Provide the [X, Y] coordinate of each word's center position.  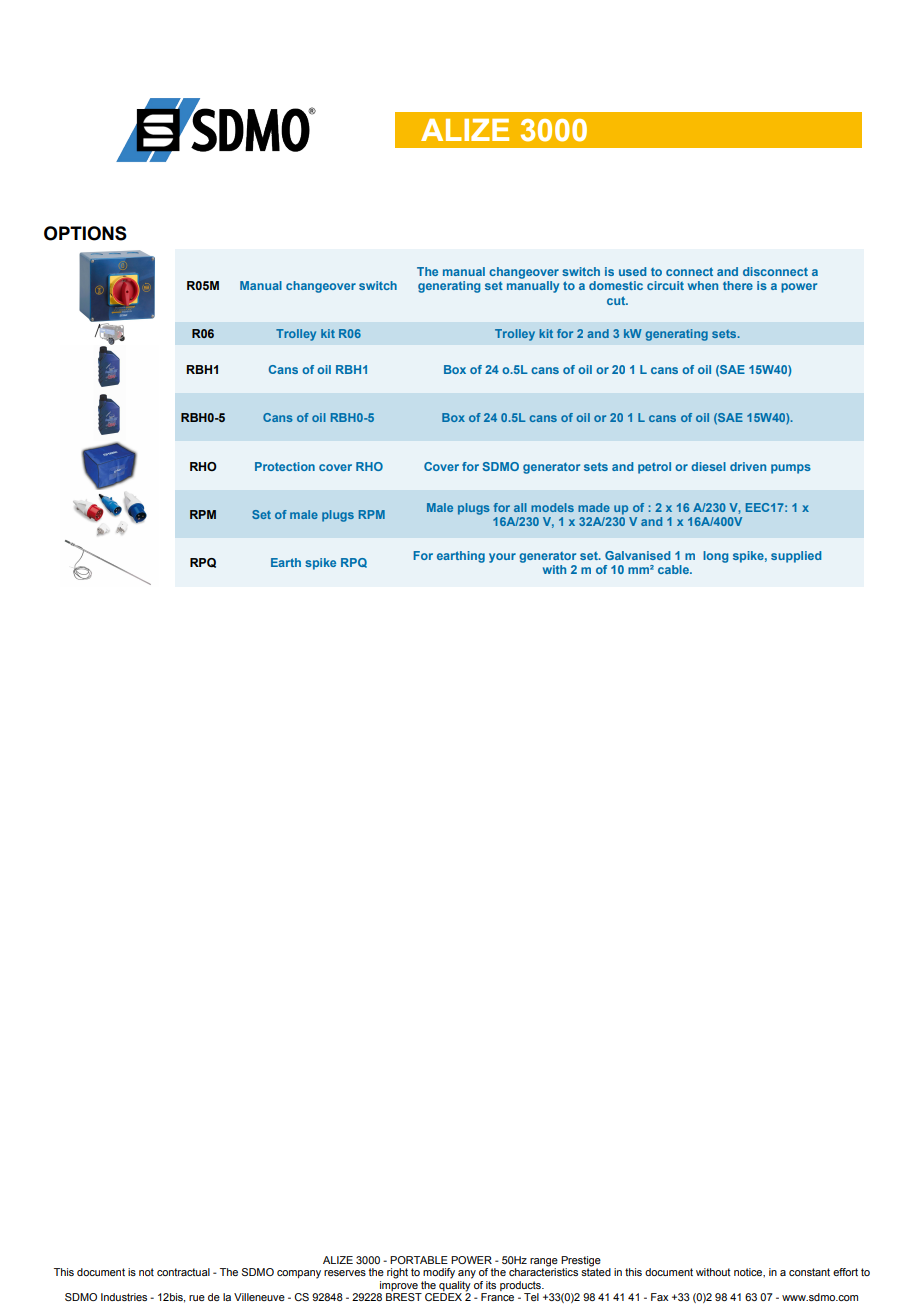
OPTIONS [85, 233]
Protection [285, 466]
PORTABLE [419, 1260]
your [502, 558]
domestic [616, 285]
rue [197, 1298]
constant [809, 1272]
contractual [183, 1272]
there [738, 285]
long [715, 557]
